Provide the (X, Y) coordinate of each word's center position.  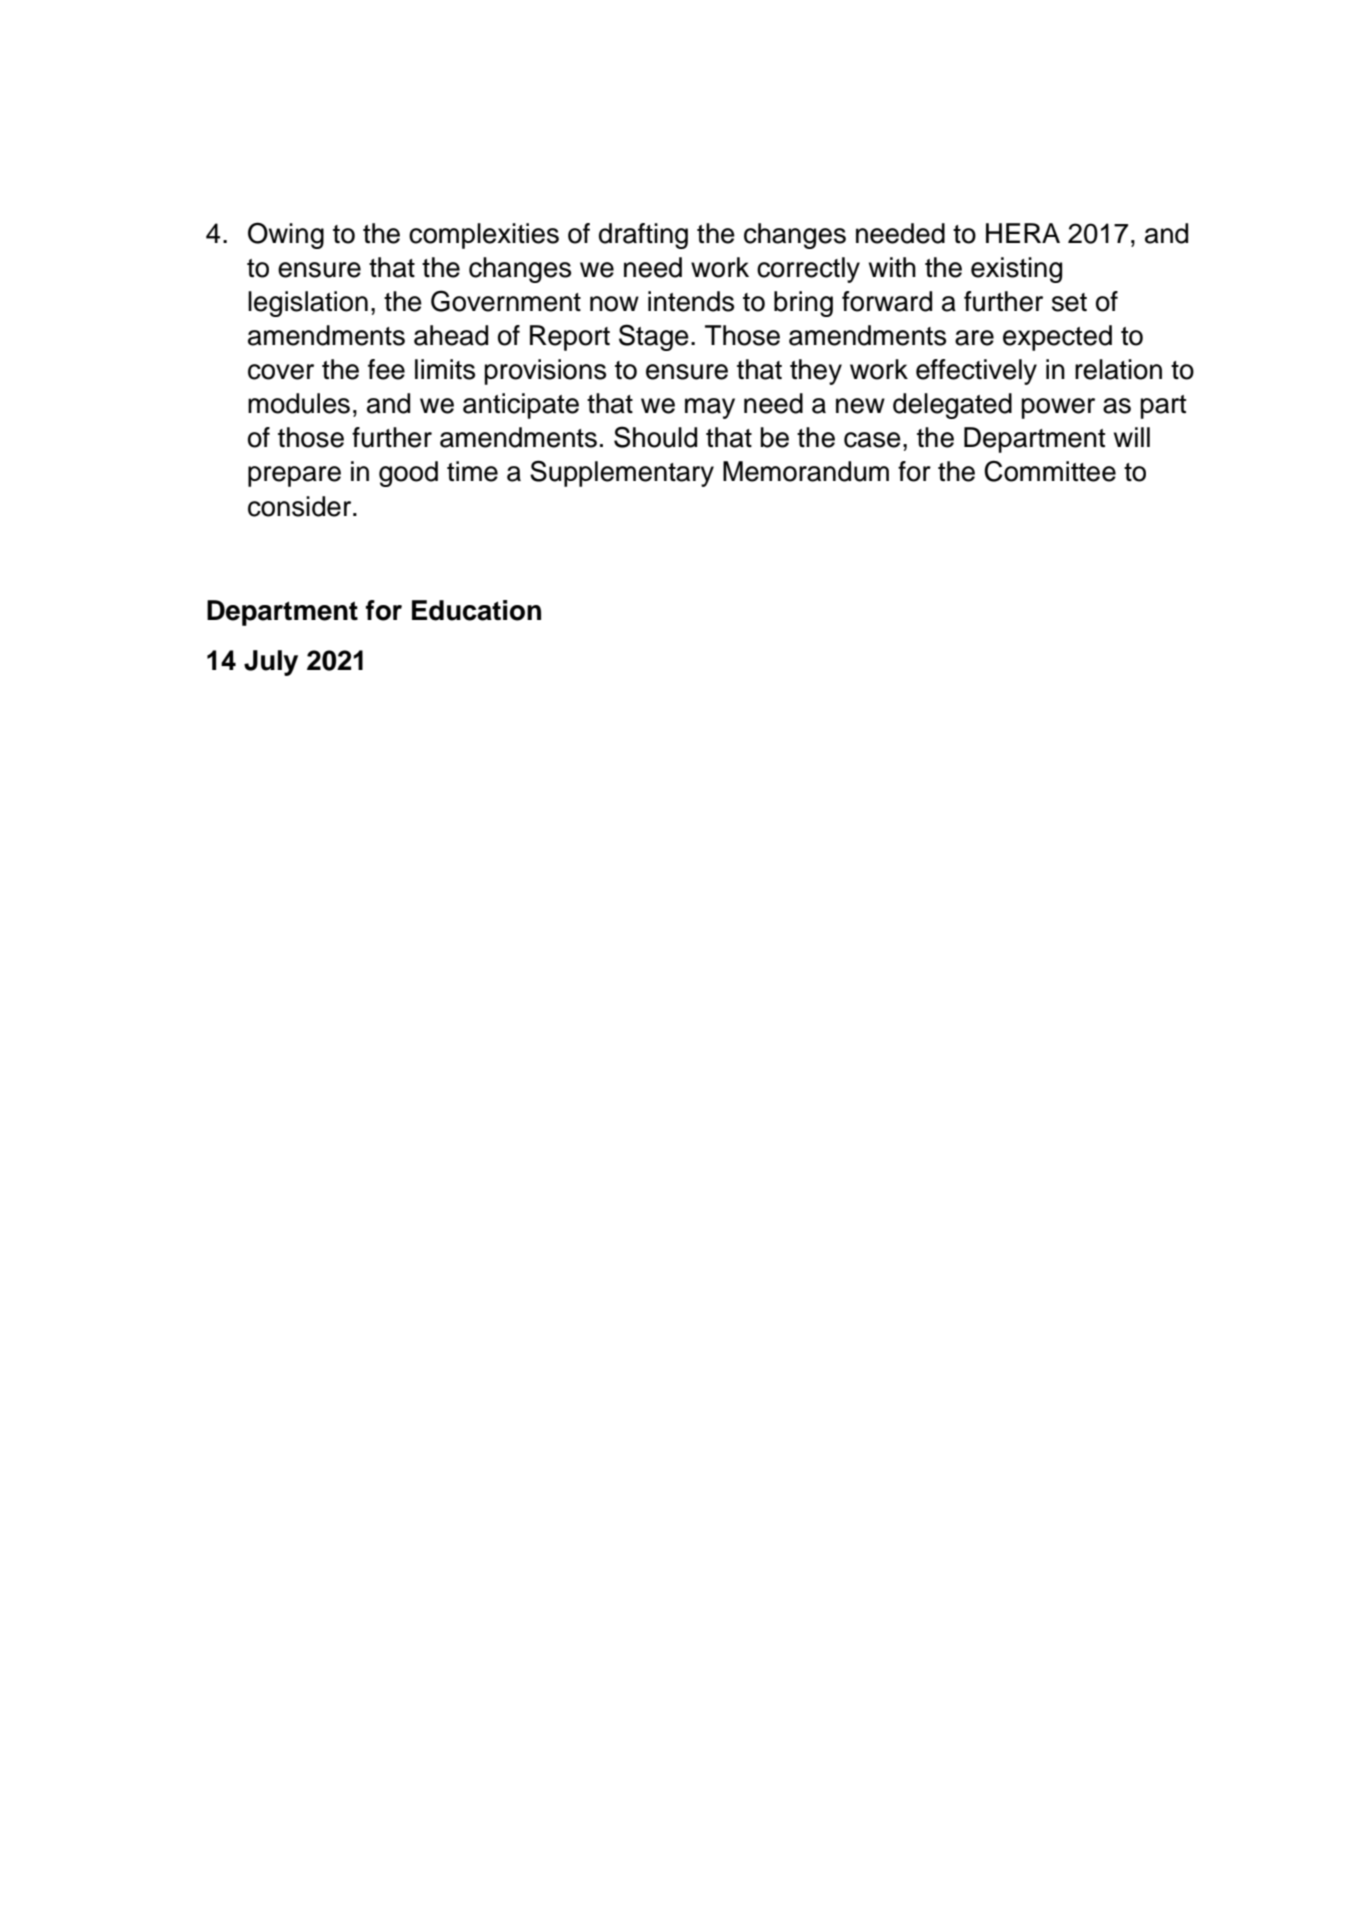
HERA (1023, 233)
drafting (643, 236)
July (271, 663)
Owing (286, 235)
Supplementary (622, 473)
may (710, 408)
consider (301, 506)
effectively (976, 372)
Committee (1050, 471)
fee (386, 369)
